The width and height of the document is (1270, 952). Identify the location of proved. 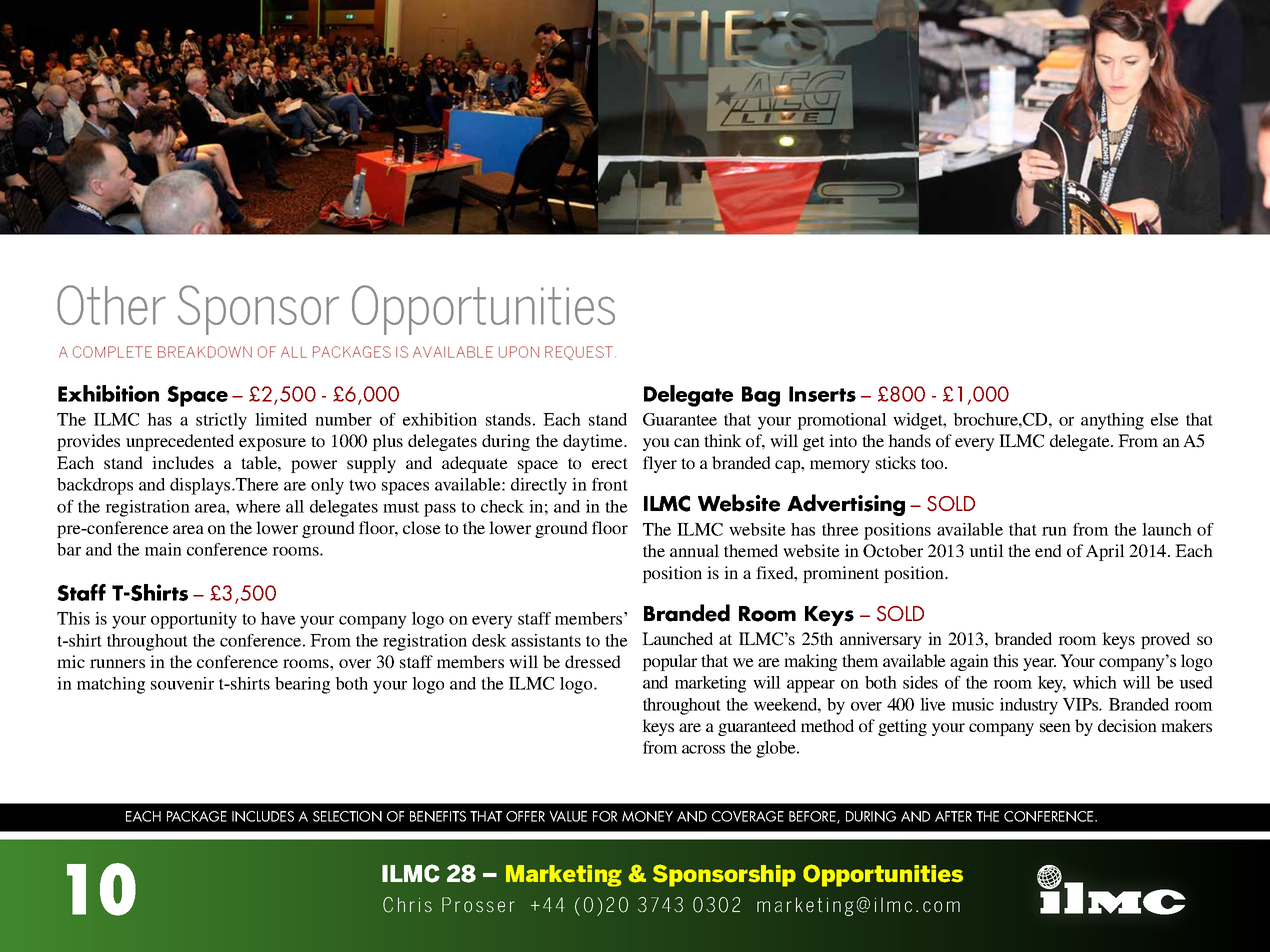
(1165, 640).
